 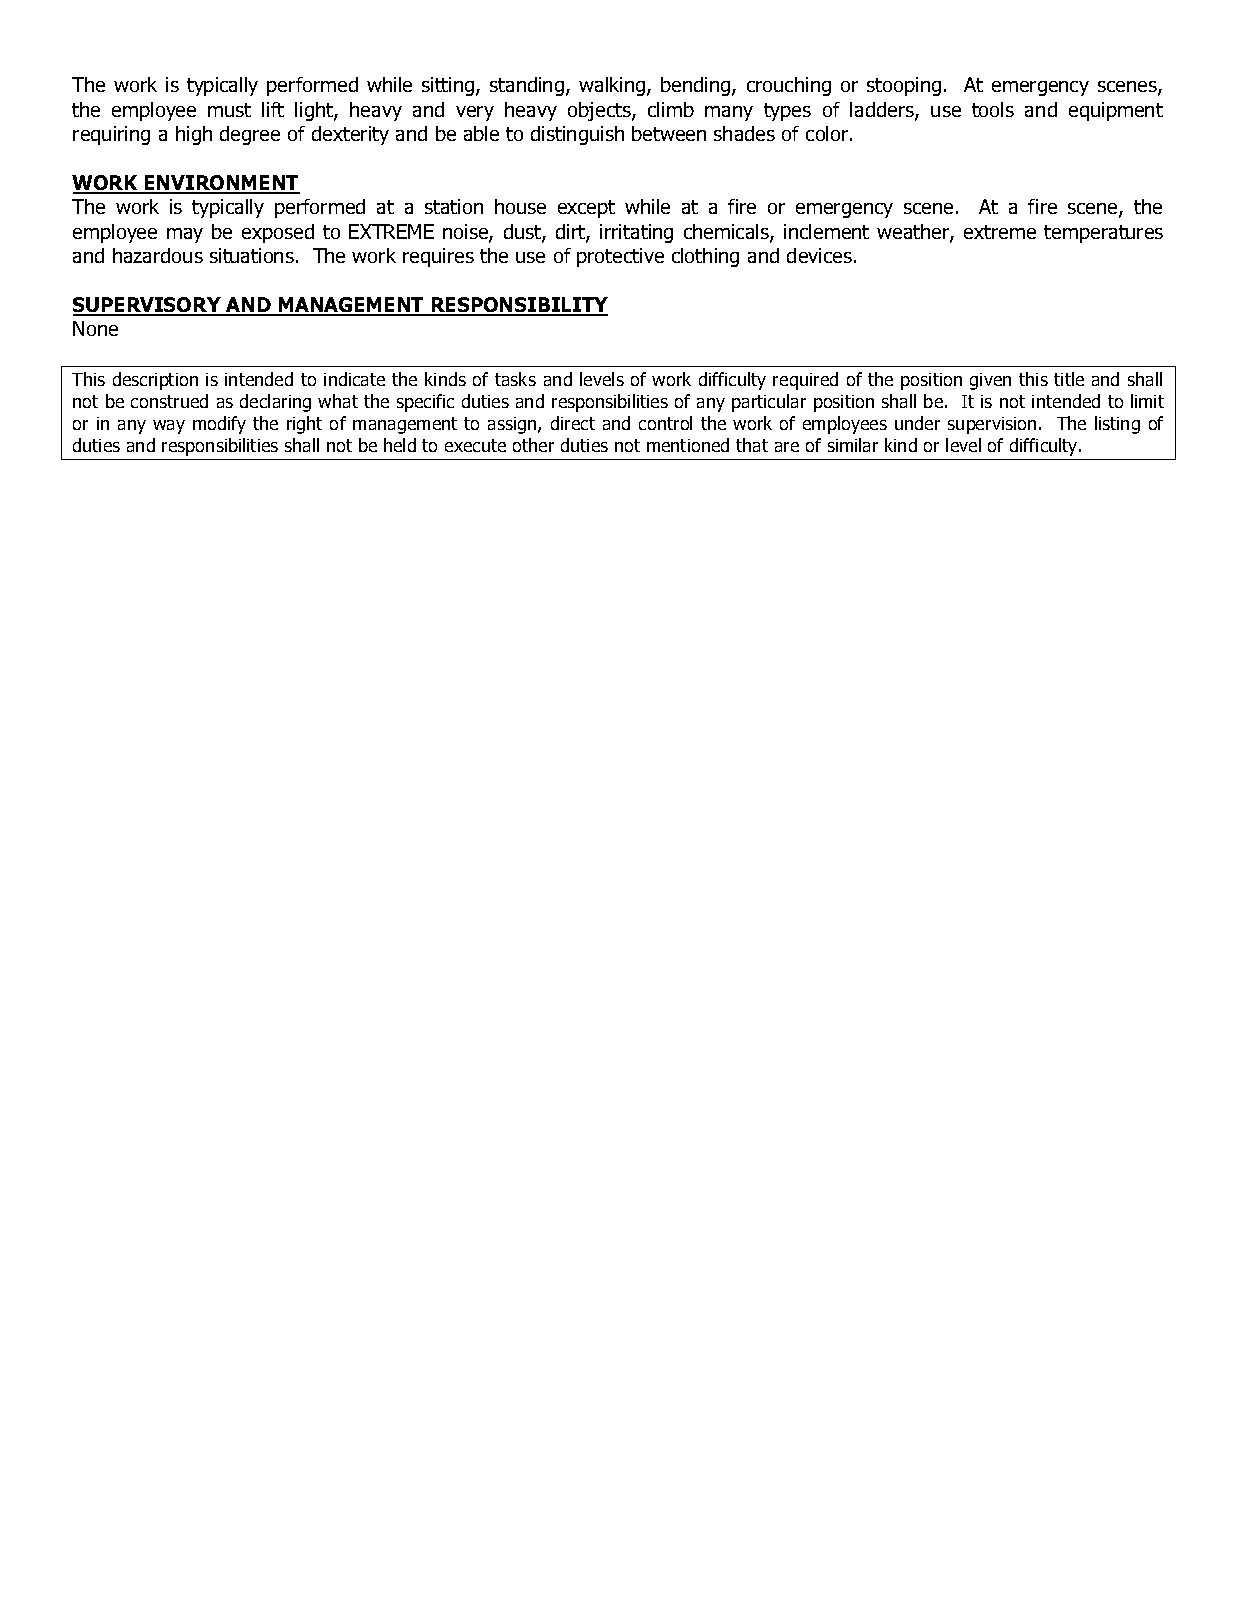 What do you see at coordinates (219, 425) in the image?
I see `modify` at bounding box center [219, 425].
